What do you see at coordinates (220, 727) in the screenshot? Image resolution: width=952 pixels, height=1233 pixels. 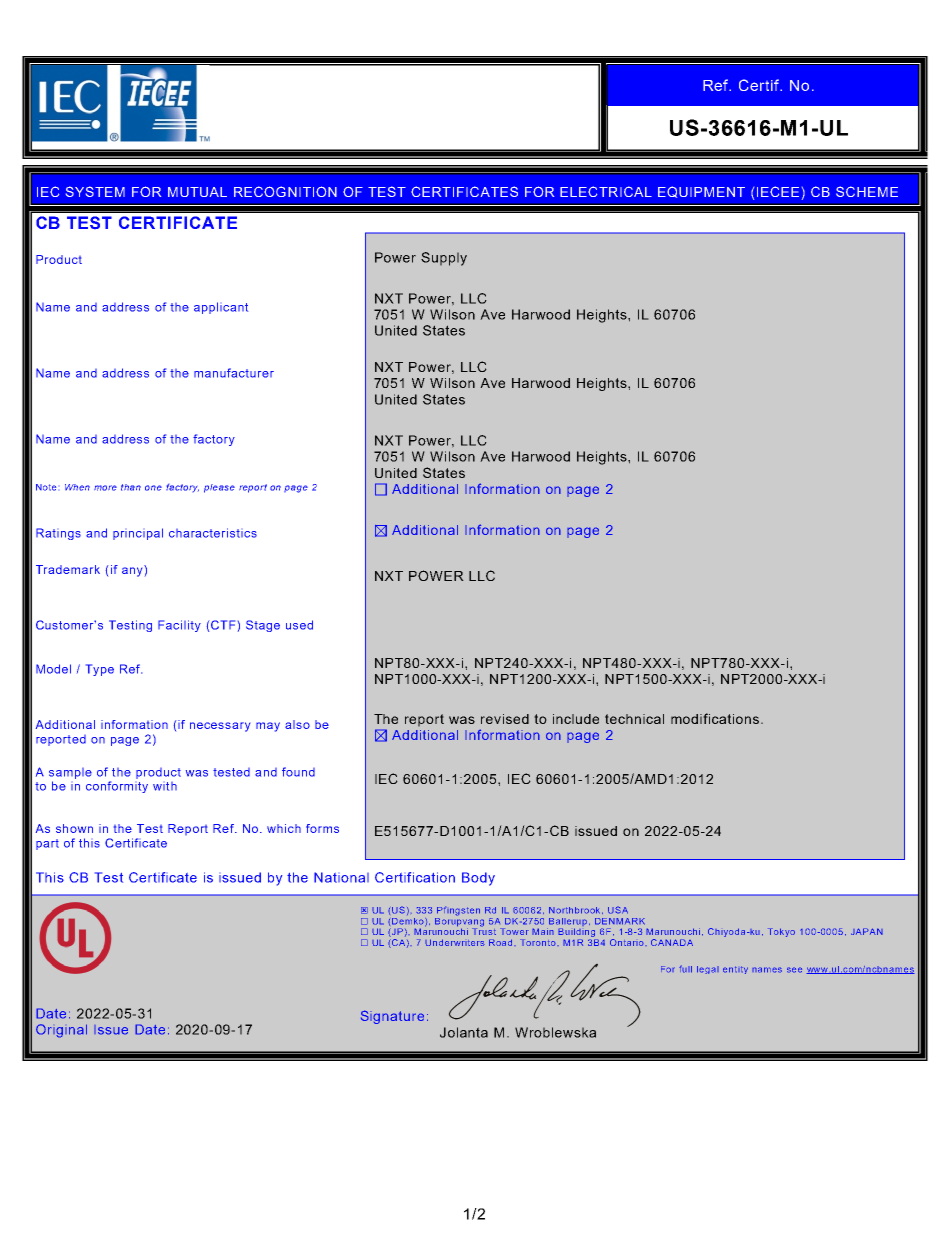 I see `necessary` at bounding box center [220, 727].
